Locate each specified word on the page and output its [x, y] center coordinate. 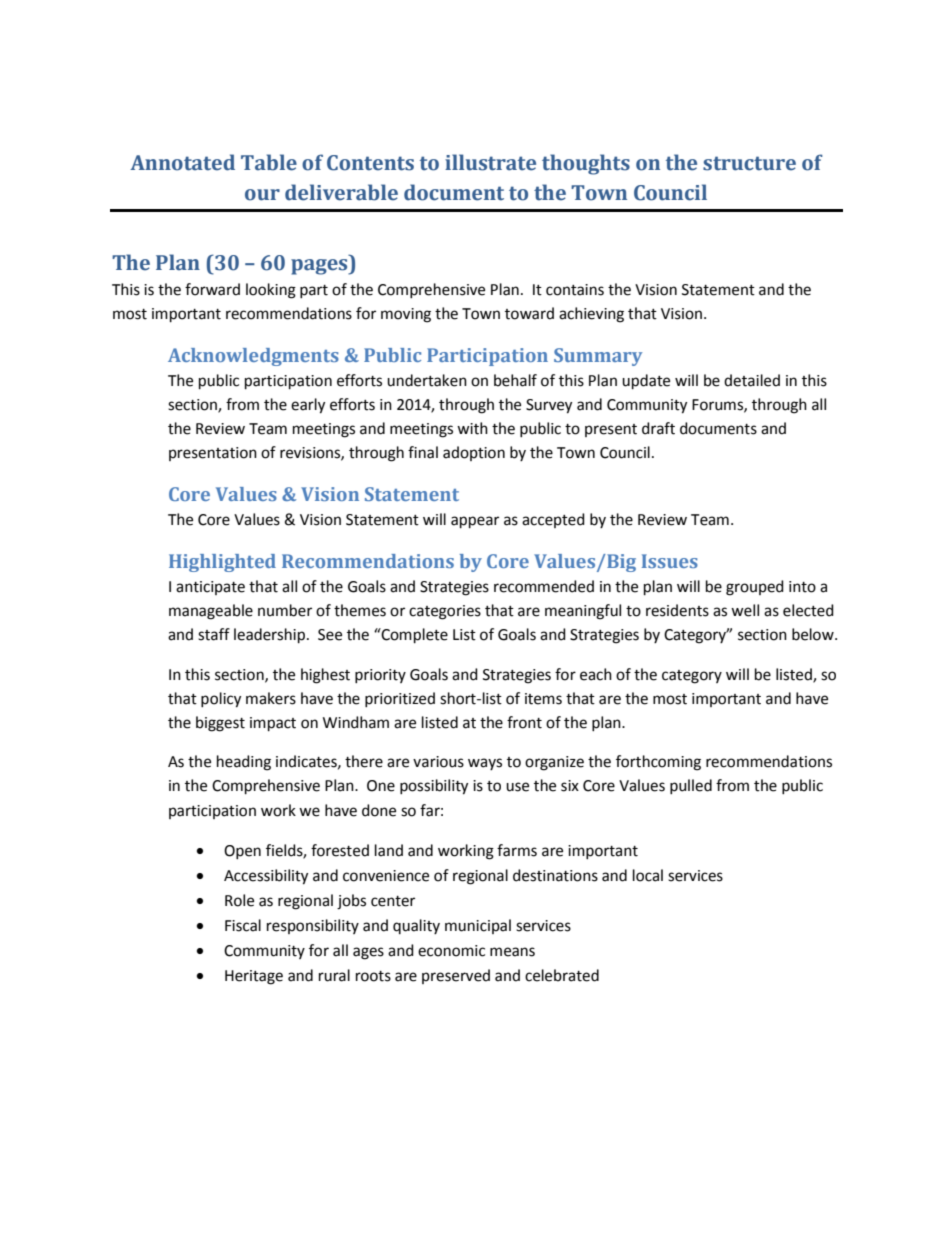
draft [658, 428]
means [512, 952]
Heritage [254, 977]
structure [749, 163]
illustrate [490, 162]
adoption [474, 453]
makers [271, 698]
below [814, 634]
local [648, 875]
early [308, 406]
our [262, 195]
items [543, 699]
